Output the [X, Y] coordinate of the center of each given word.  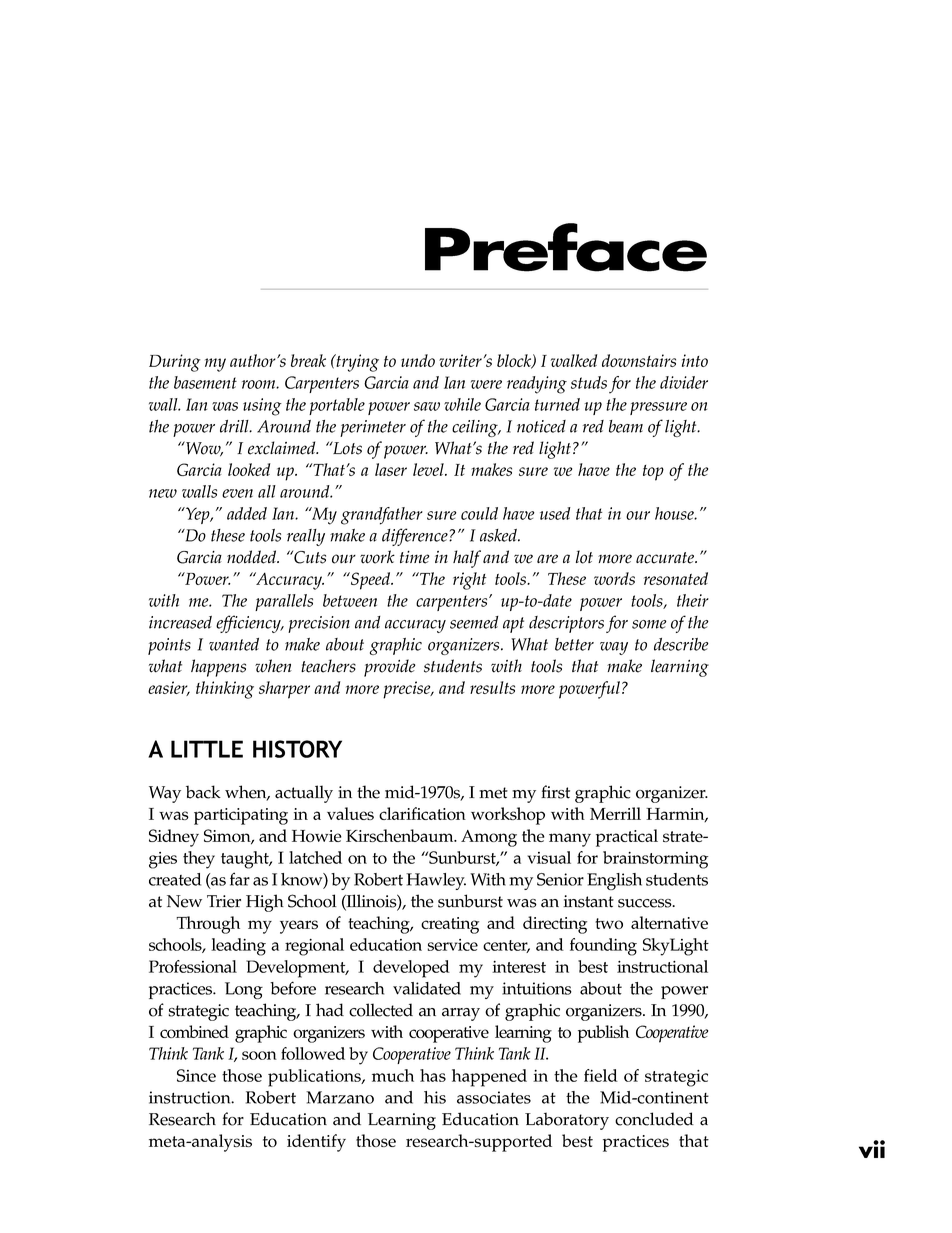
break [308, 360]
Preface [566, 247]
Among [489, 838]
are [547, 559]
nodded [252, 557]
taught [246, 860]
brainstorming [655, 860]
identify [316, 1143]
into [695, 360]
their [693, 600]
